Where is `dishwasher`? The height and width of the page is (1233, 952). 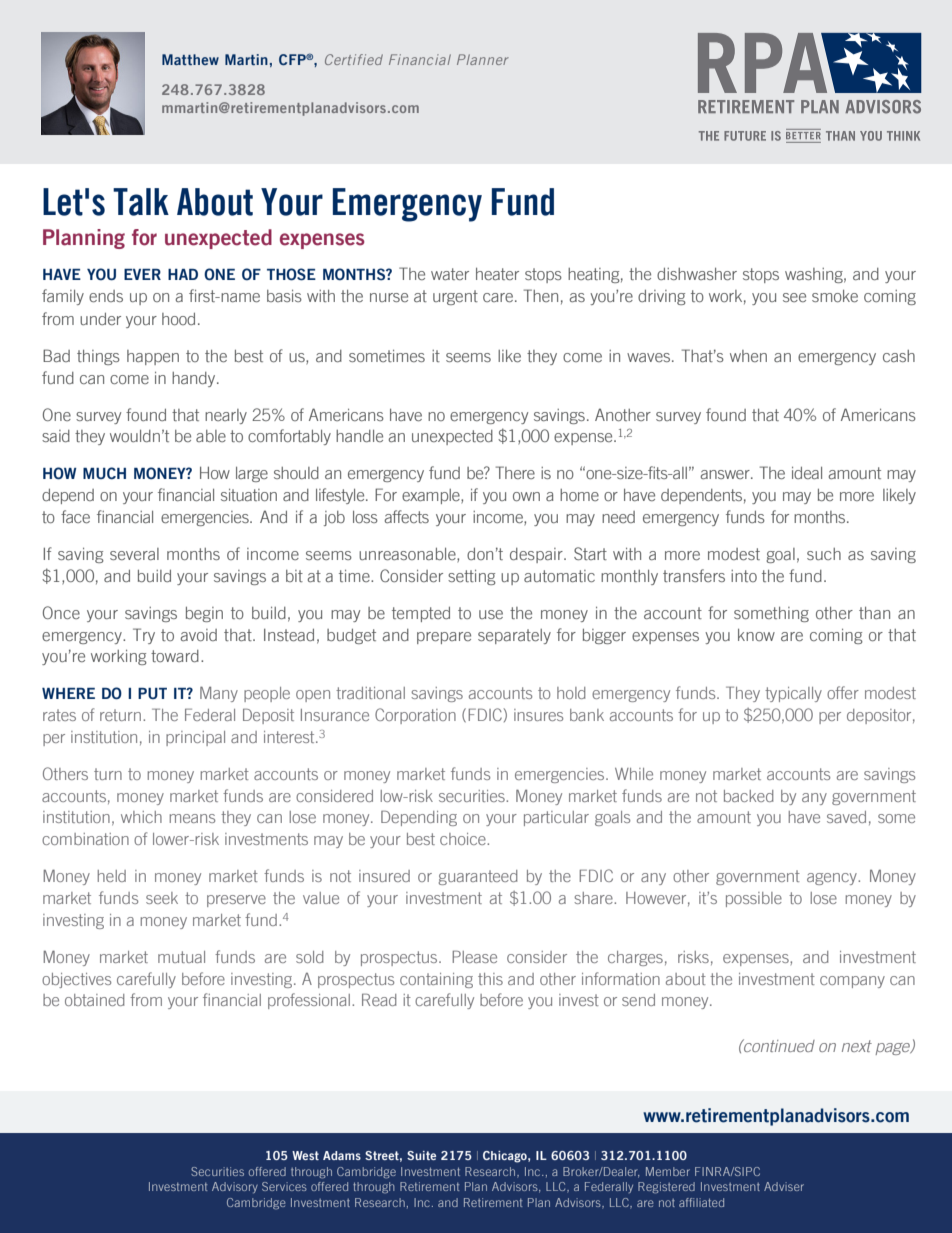
dishwasher is located at coordinates (697, 274).
